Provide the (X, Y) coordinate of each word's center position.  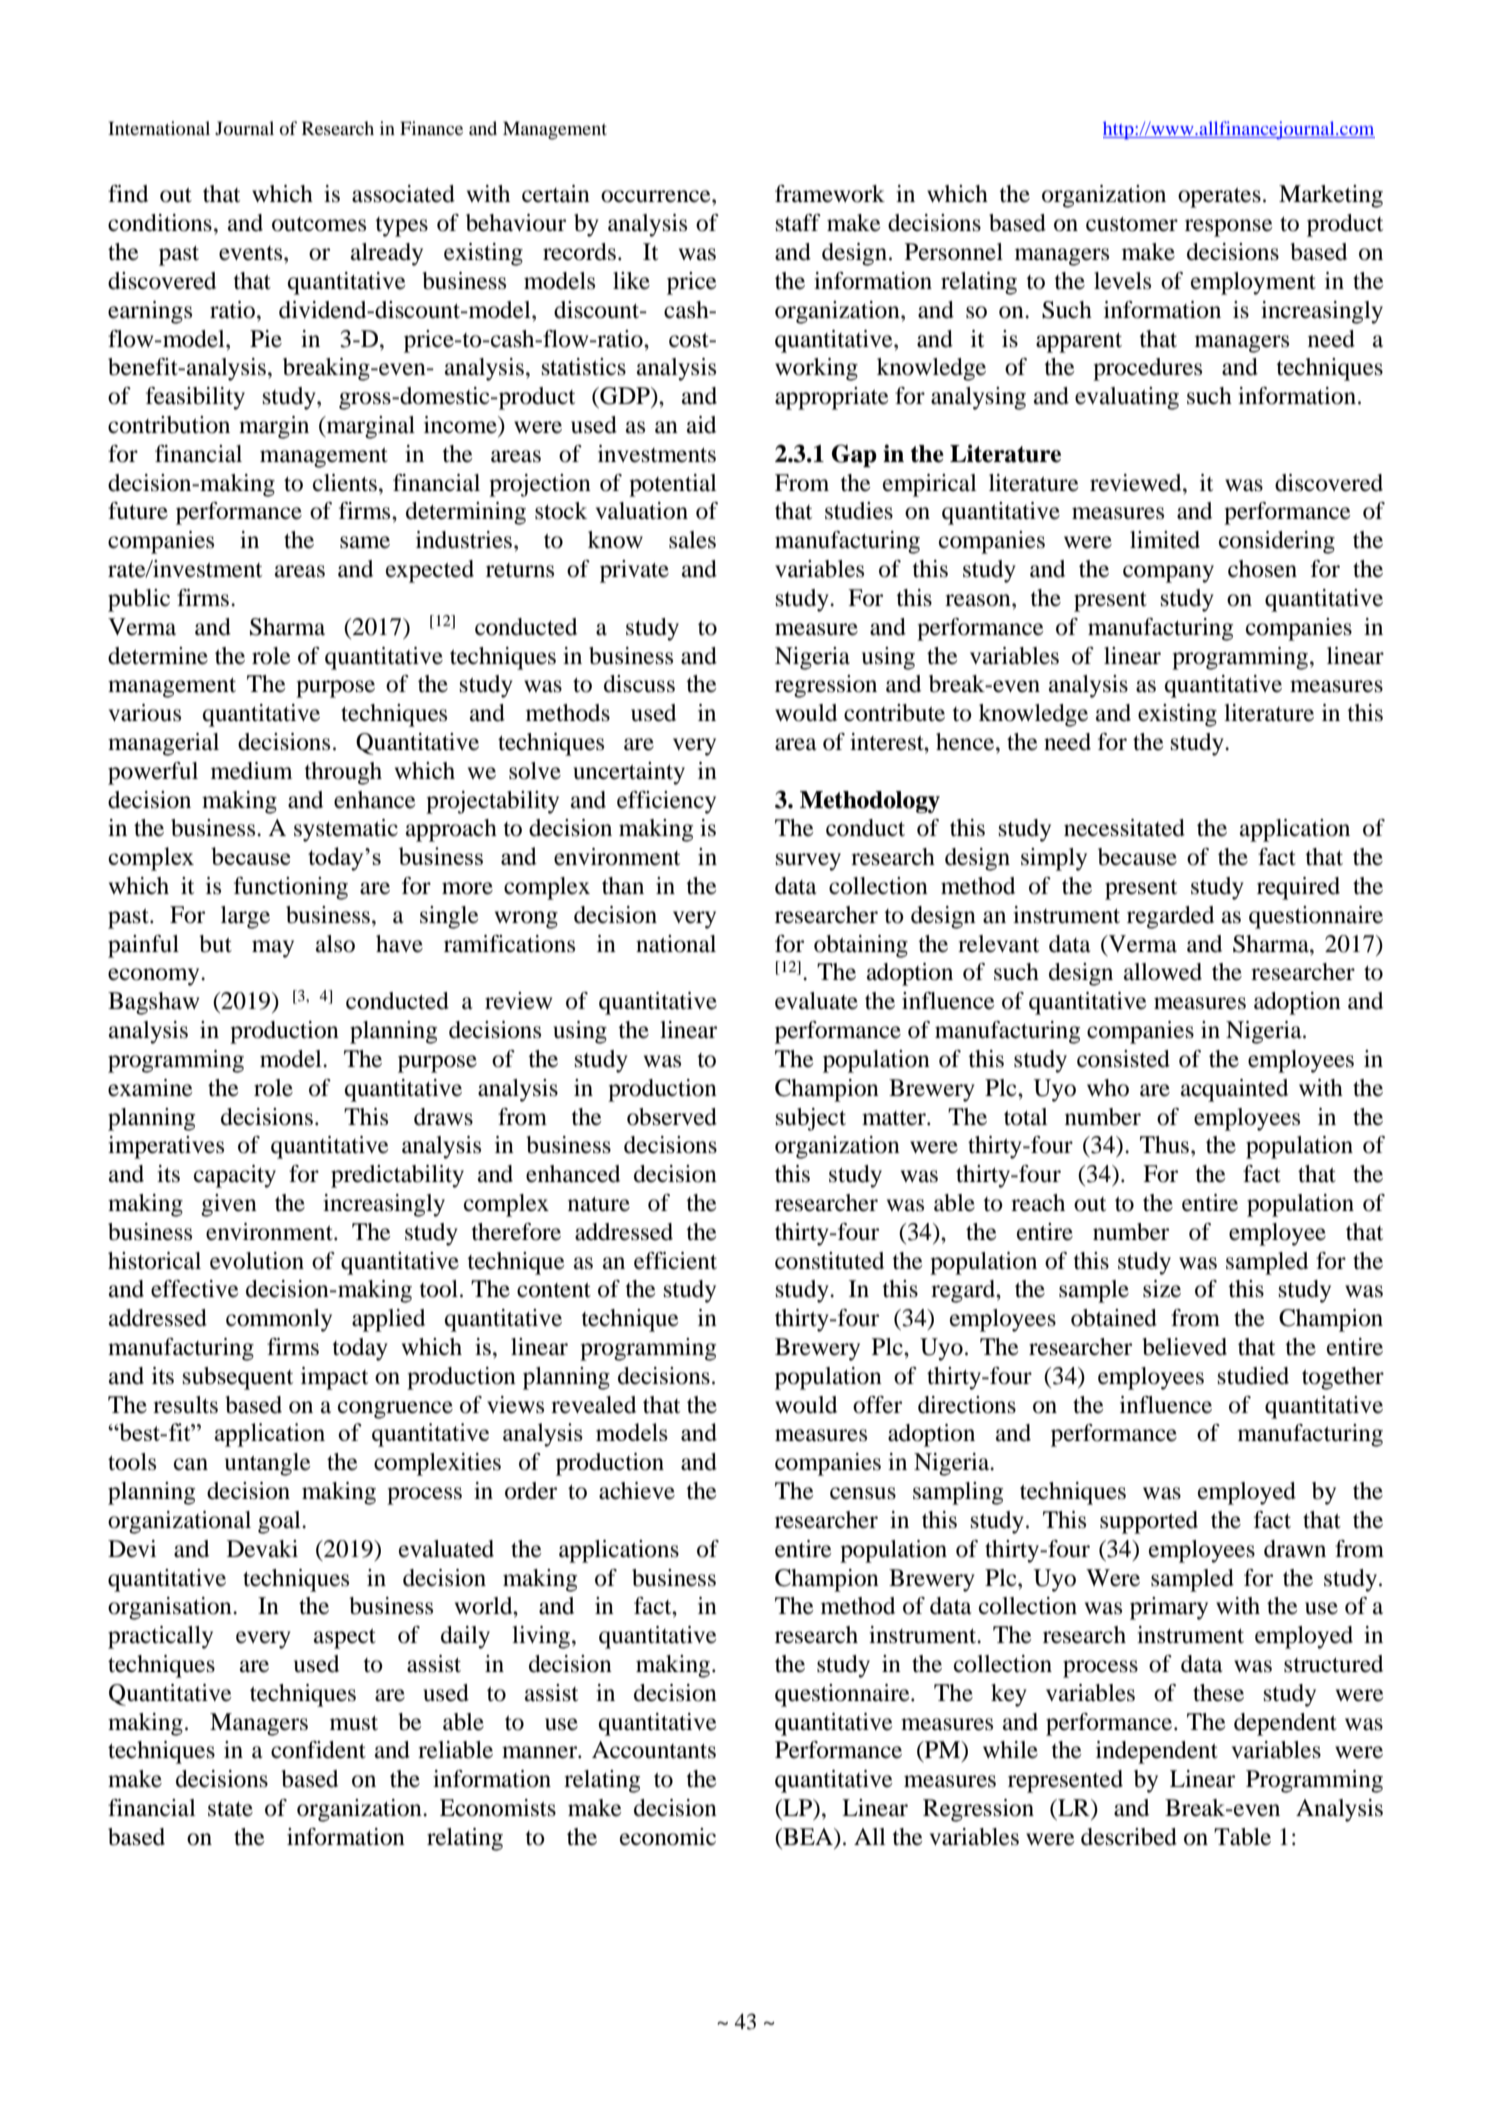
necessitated (1124, 828)
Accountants (654, 1750)
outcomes (319, 224)
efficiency (666, 802)
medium (252, 771)
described (1129, 1837)
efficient (675, 1261)
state (230, 1809)
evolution (257, 1261)
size (1162, 1289)
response (1229, 228)
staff (798, 223)
